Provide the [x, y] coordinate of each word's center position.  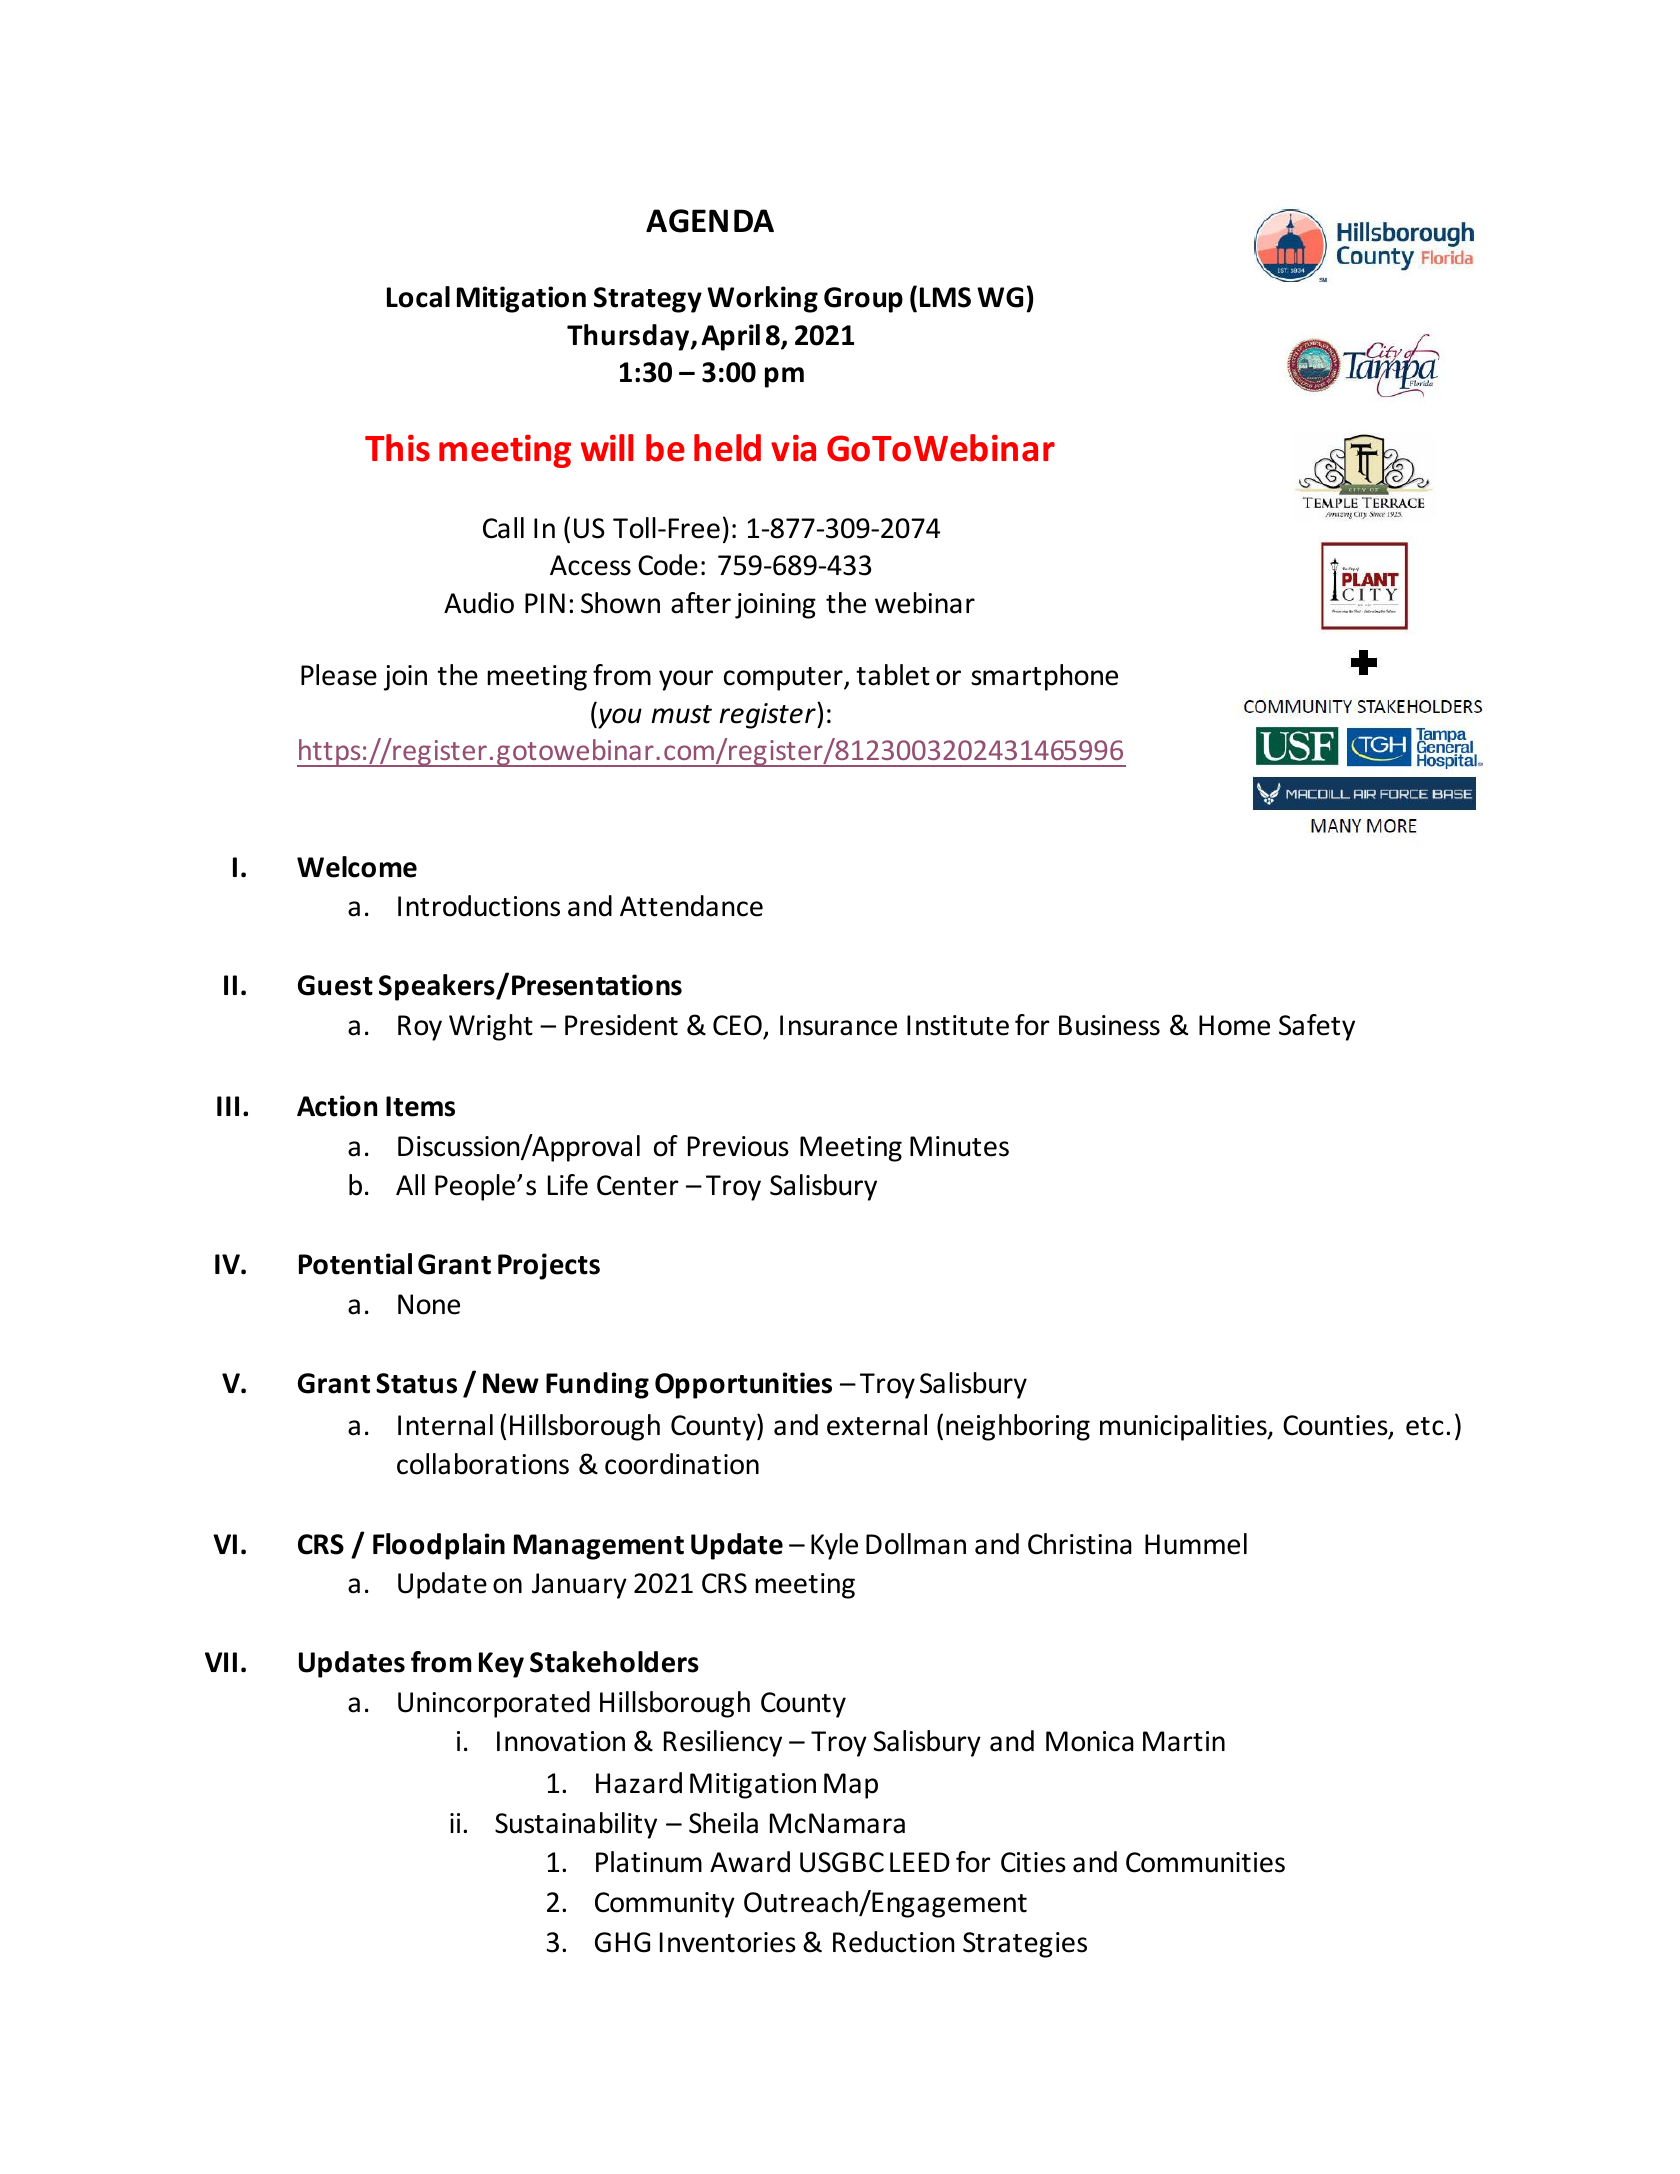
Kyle [834, 1546]
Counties [1336, 1426]
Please [339, 675]
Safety [1317, 1027]
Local [418, 297]
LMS [945, 297]
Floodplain [439, 1546]
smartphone [1044, 677]
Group [863, 300]
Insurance [838, 1025]
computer [784, 679]
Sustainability [576, 1825]
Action [337, 1106]
